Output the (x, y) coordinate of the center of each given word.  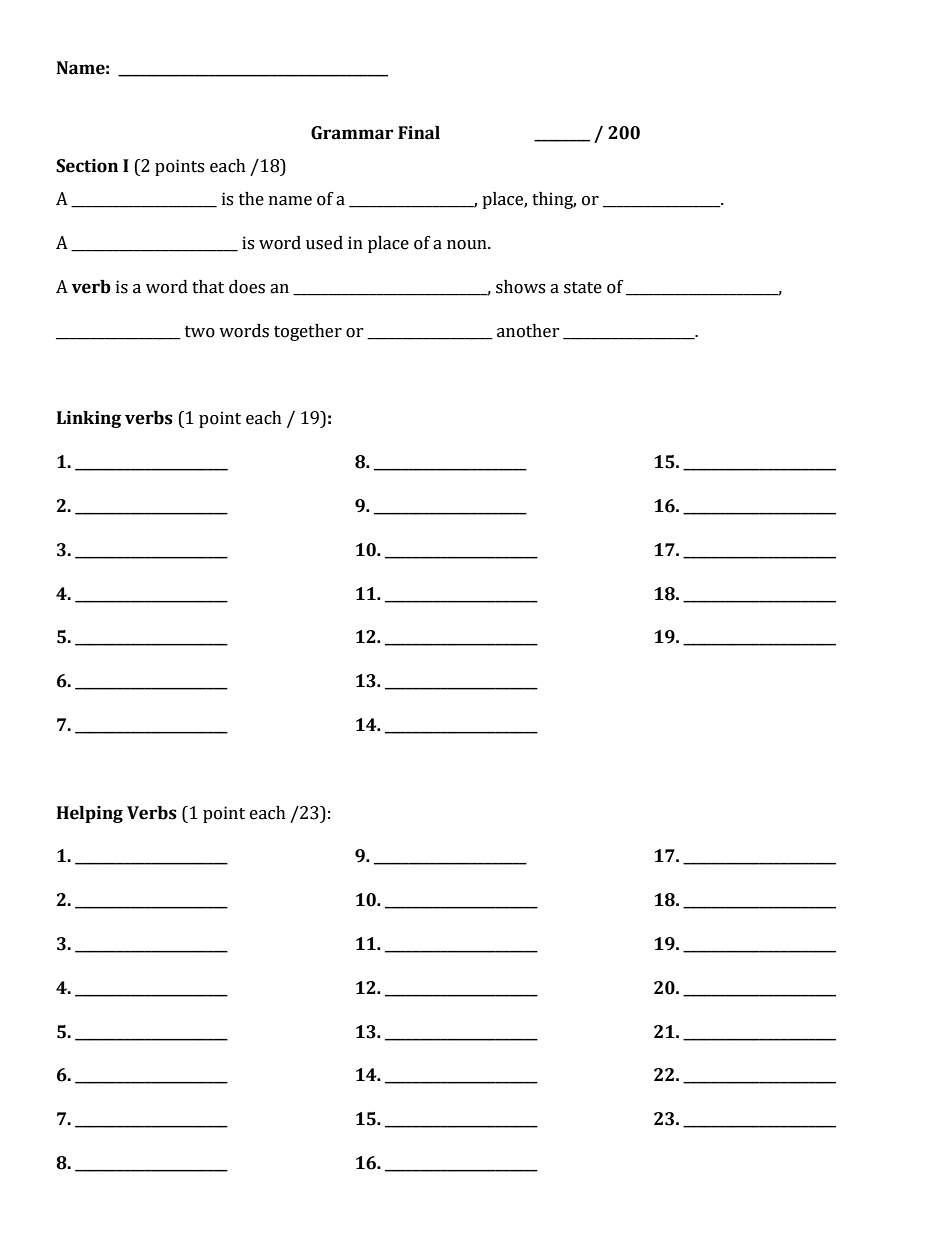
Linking (89, 419)
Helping (90, 814)
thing (554, 200)
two (200, 332)
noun (468, 245)
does (247, 287)
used (324, 243)
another (528, 331)
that (208, 287)
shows (520, 287)
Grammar (352, 133)
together (308, 332)
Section (87, 166)
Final (419, 133)
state (583, 288)
